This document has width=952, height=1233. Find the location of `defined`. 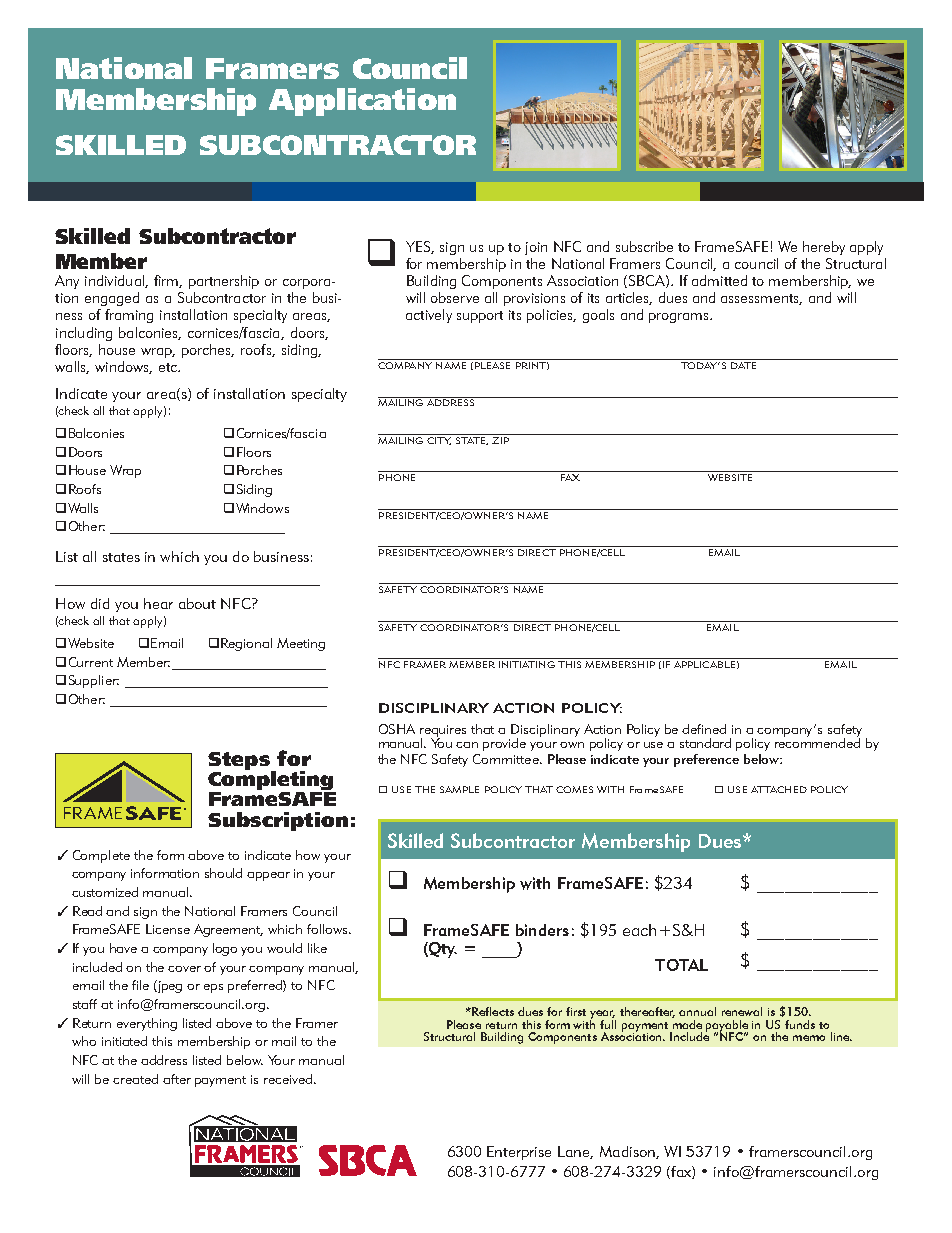

defined is located at coordinates (704, 729).
